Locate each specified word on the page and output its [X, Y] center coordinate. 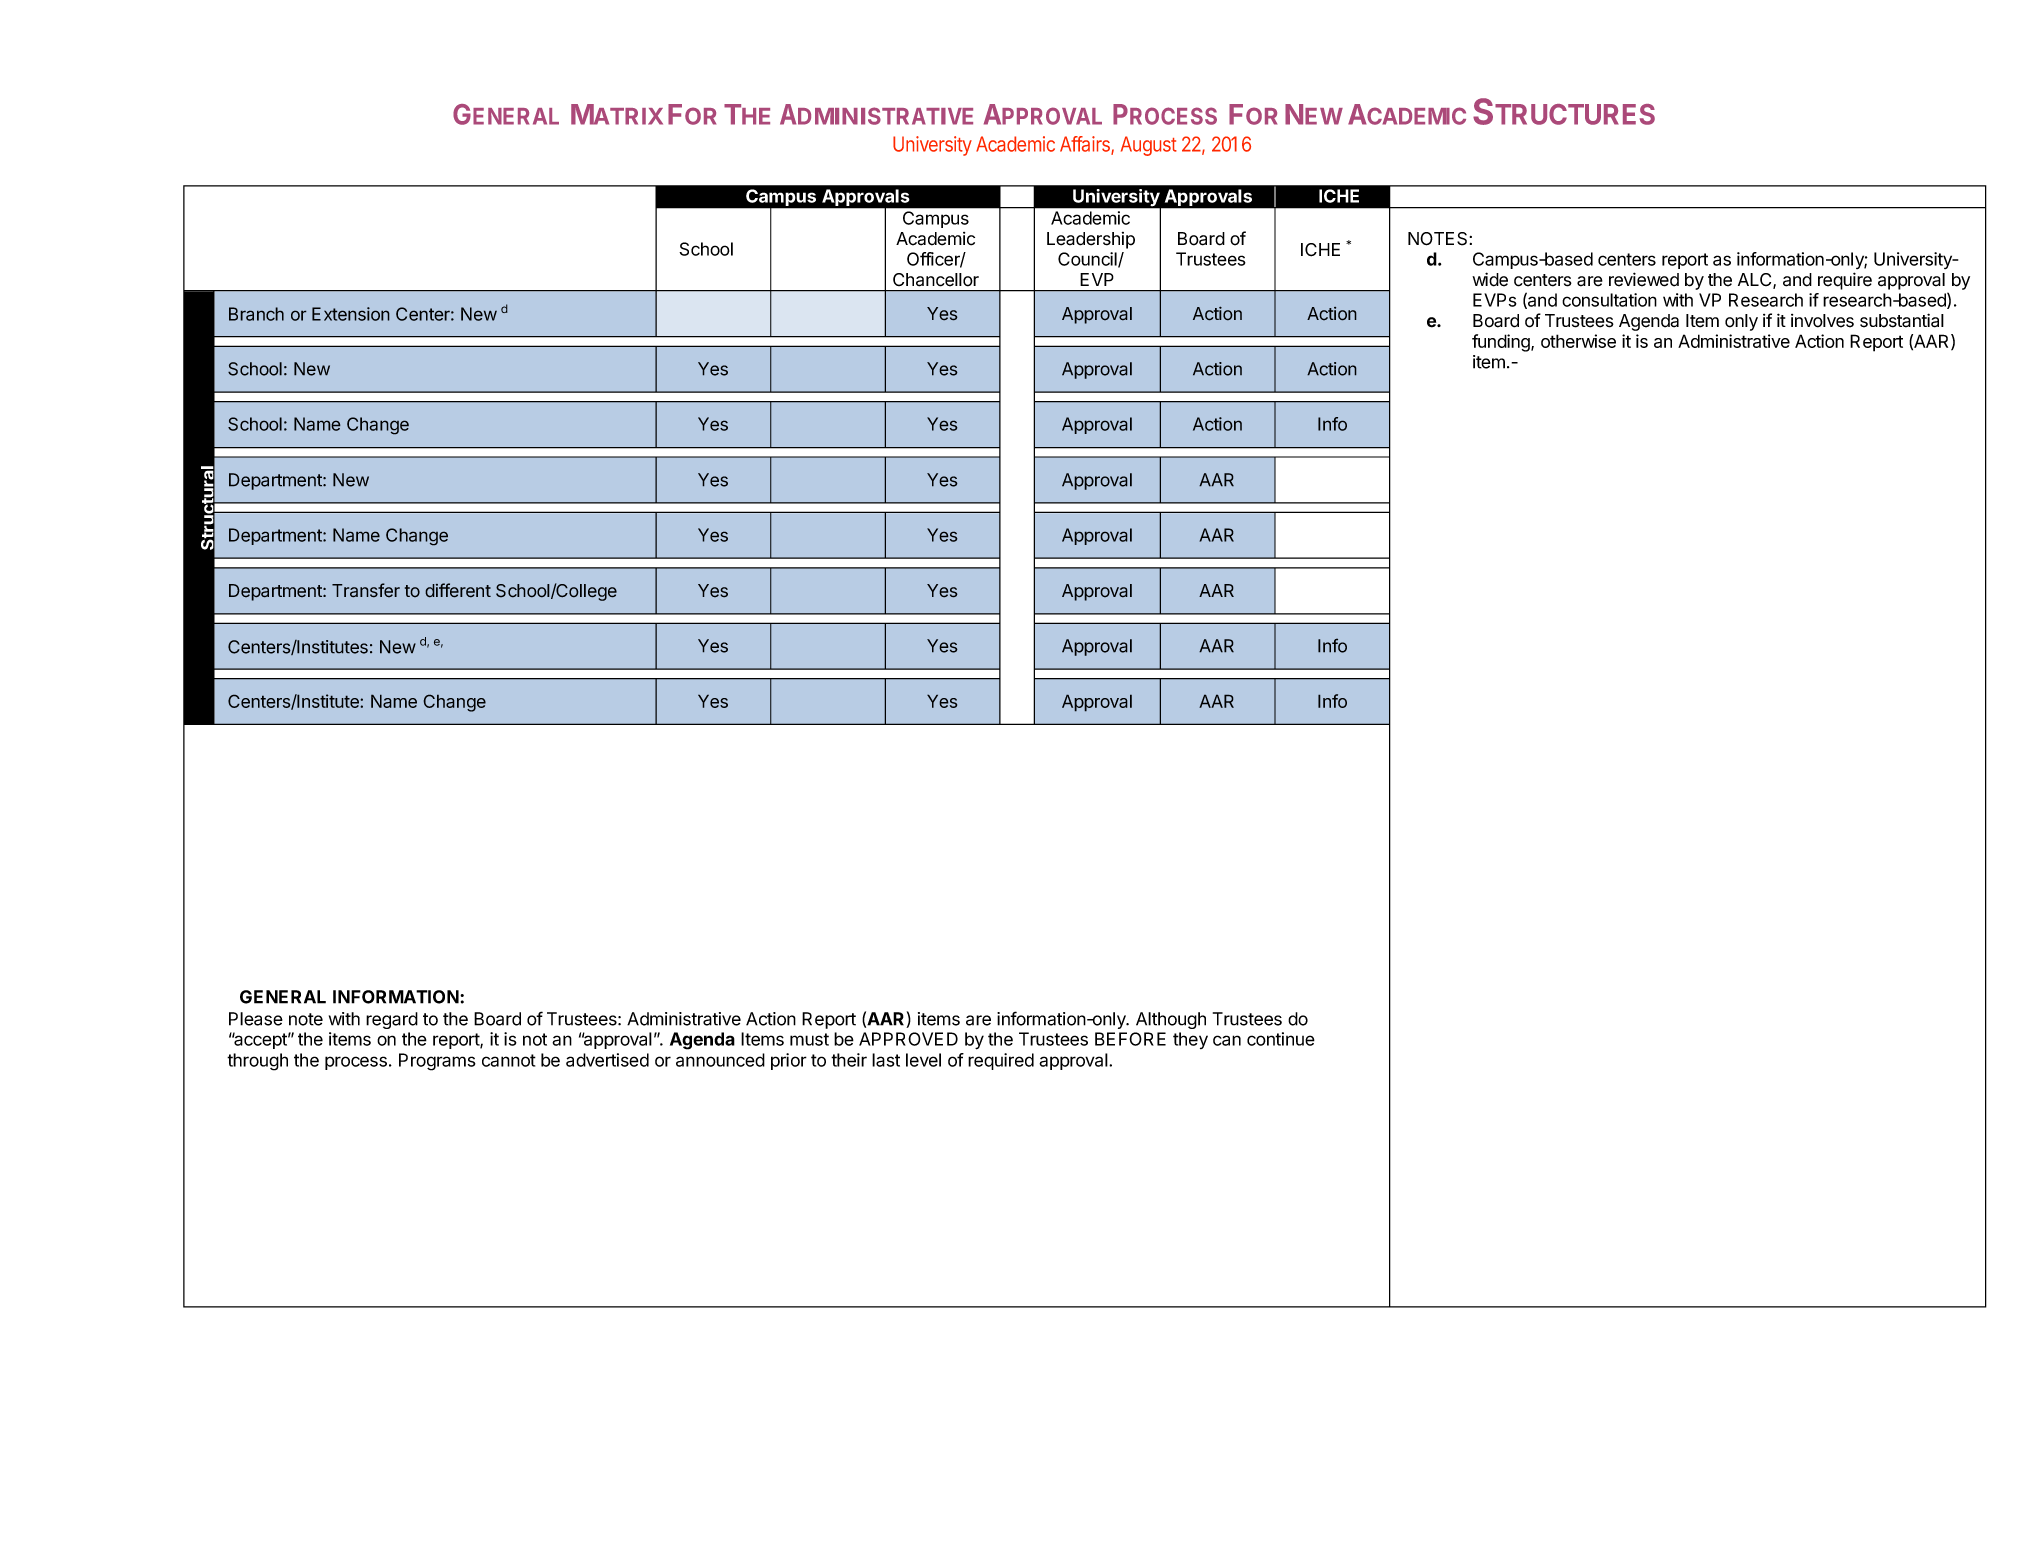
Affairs [1086, 145]
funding [1502, 343]
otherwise [1578, 341]
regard [392, 1020]
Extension [351, 314]
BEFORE [1130, 1039]
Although [1171, 1020]
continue [1281, 1039]
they [1190, 1040]
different [458, 590]
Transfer [366, 590]
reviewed [1644, 279]
